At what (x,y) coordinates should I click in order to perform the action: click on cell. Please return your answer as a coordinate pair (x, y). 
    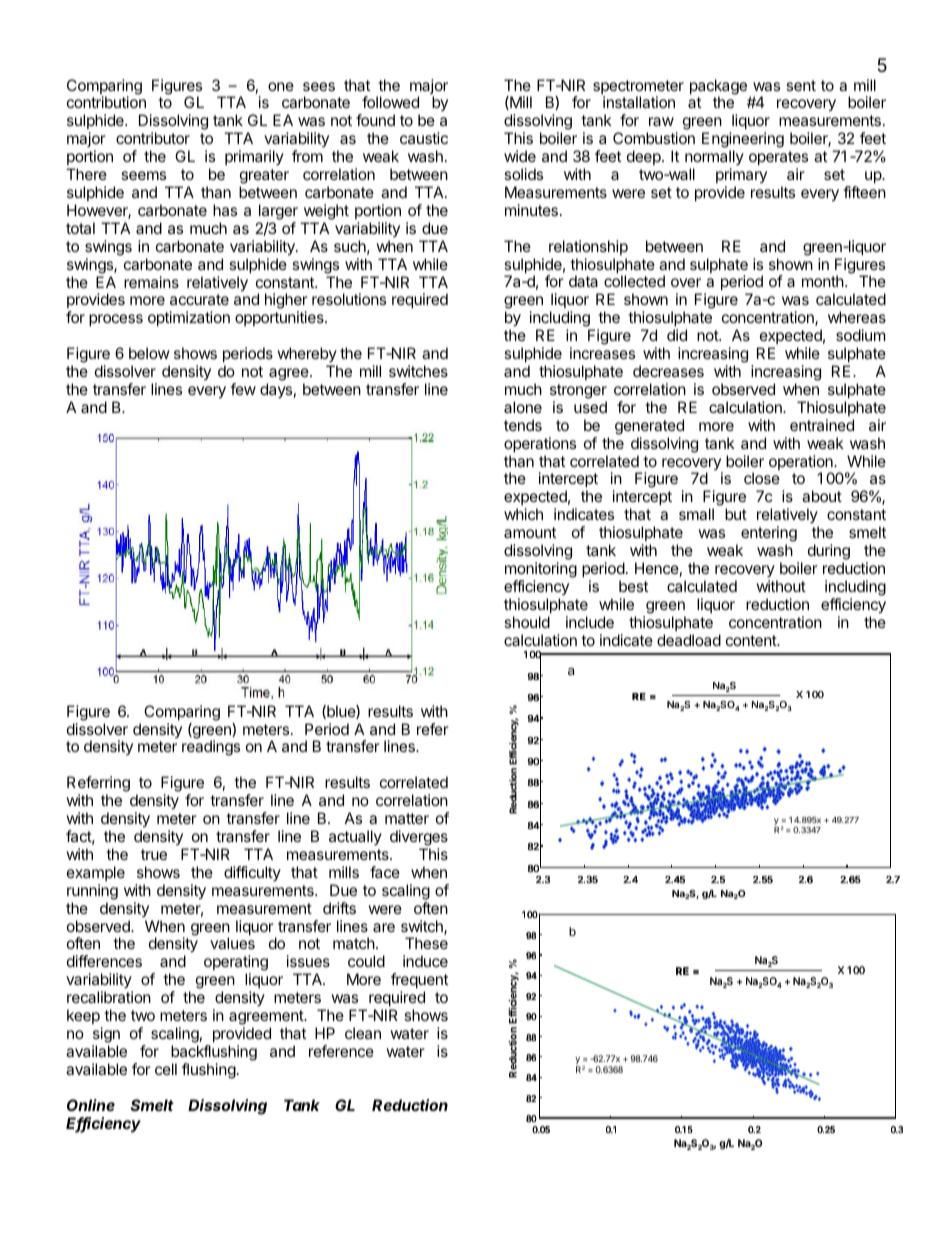
    Looking at the image, I should click on (166, 1069).
